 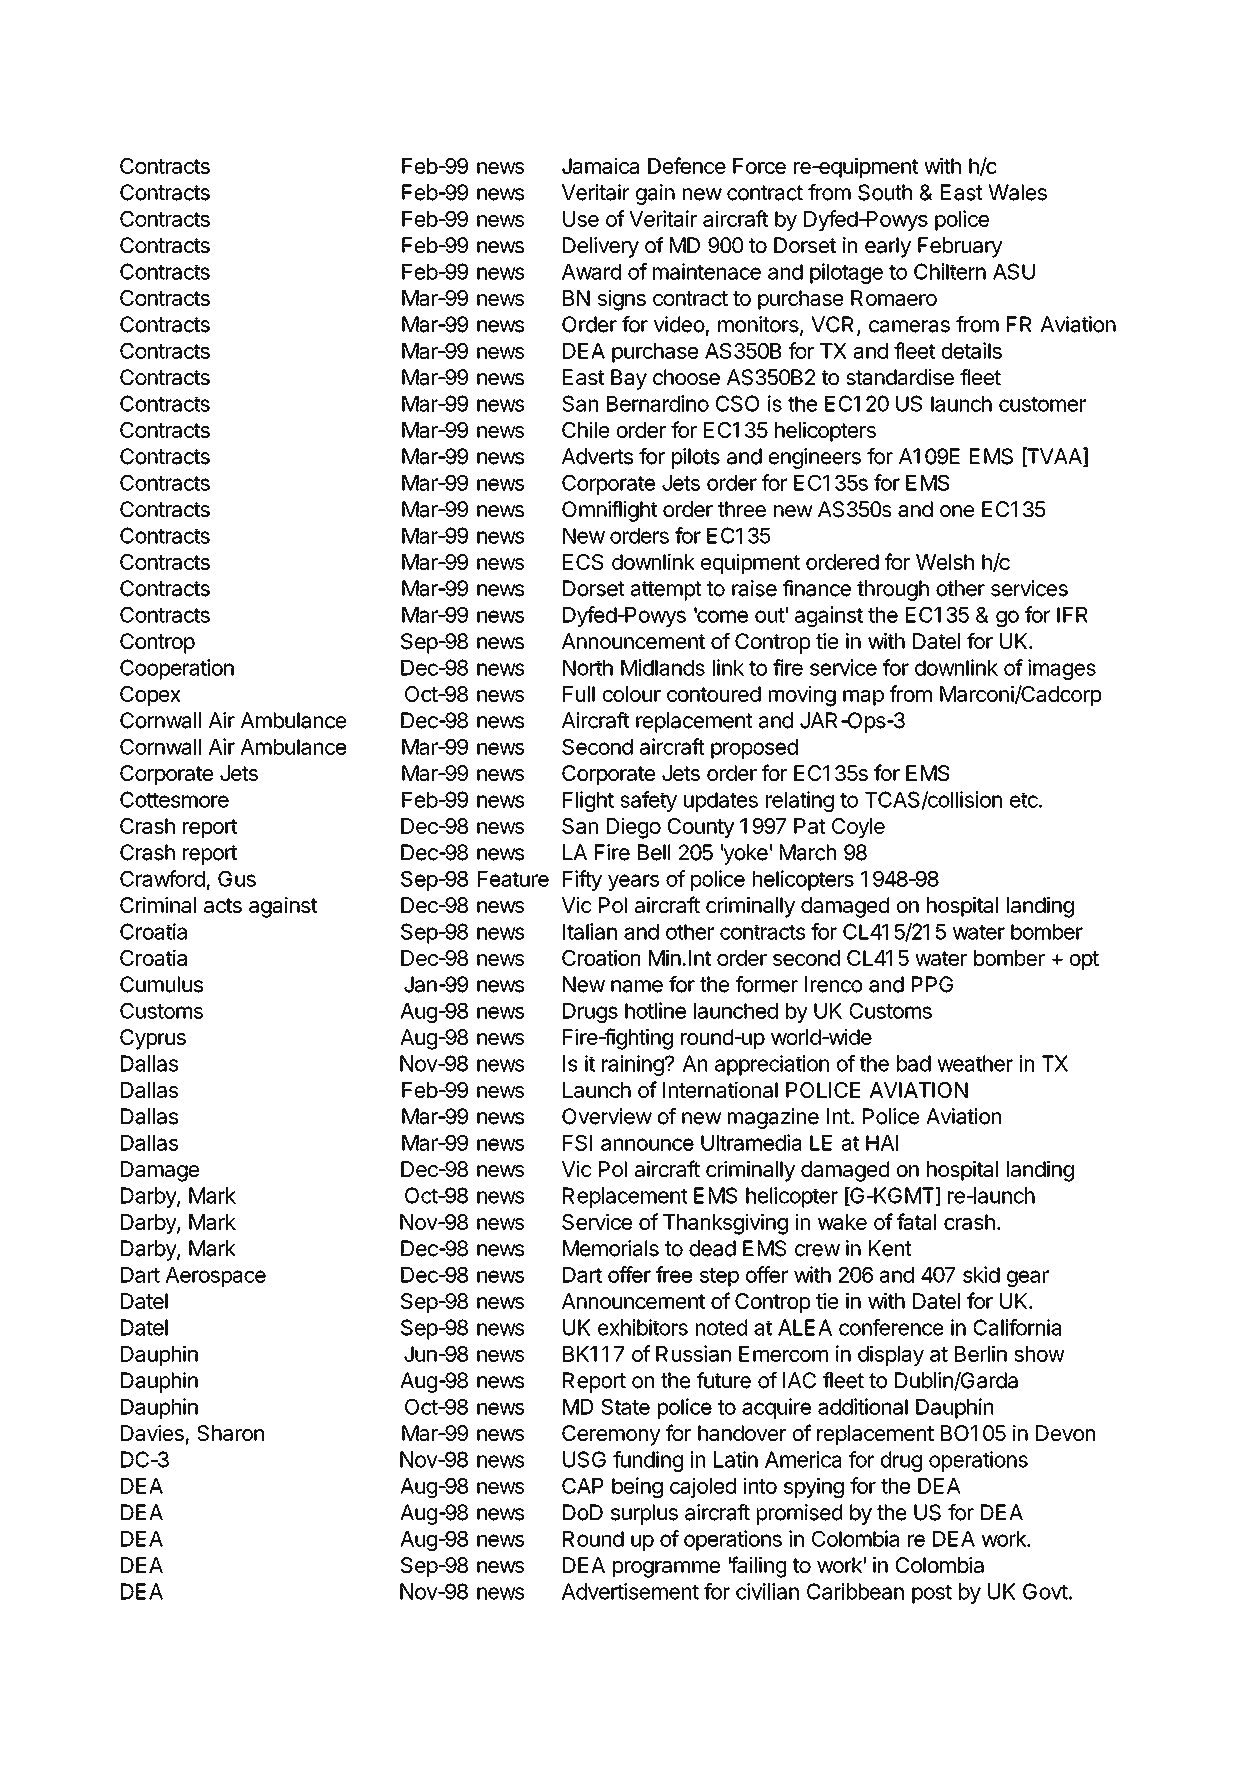 What do you see at coordinates (858, 828) in the screenshot?
I see `Coyle` at bounding box center [858, 828].
